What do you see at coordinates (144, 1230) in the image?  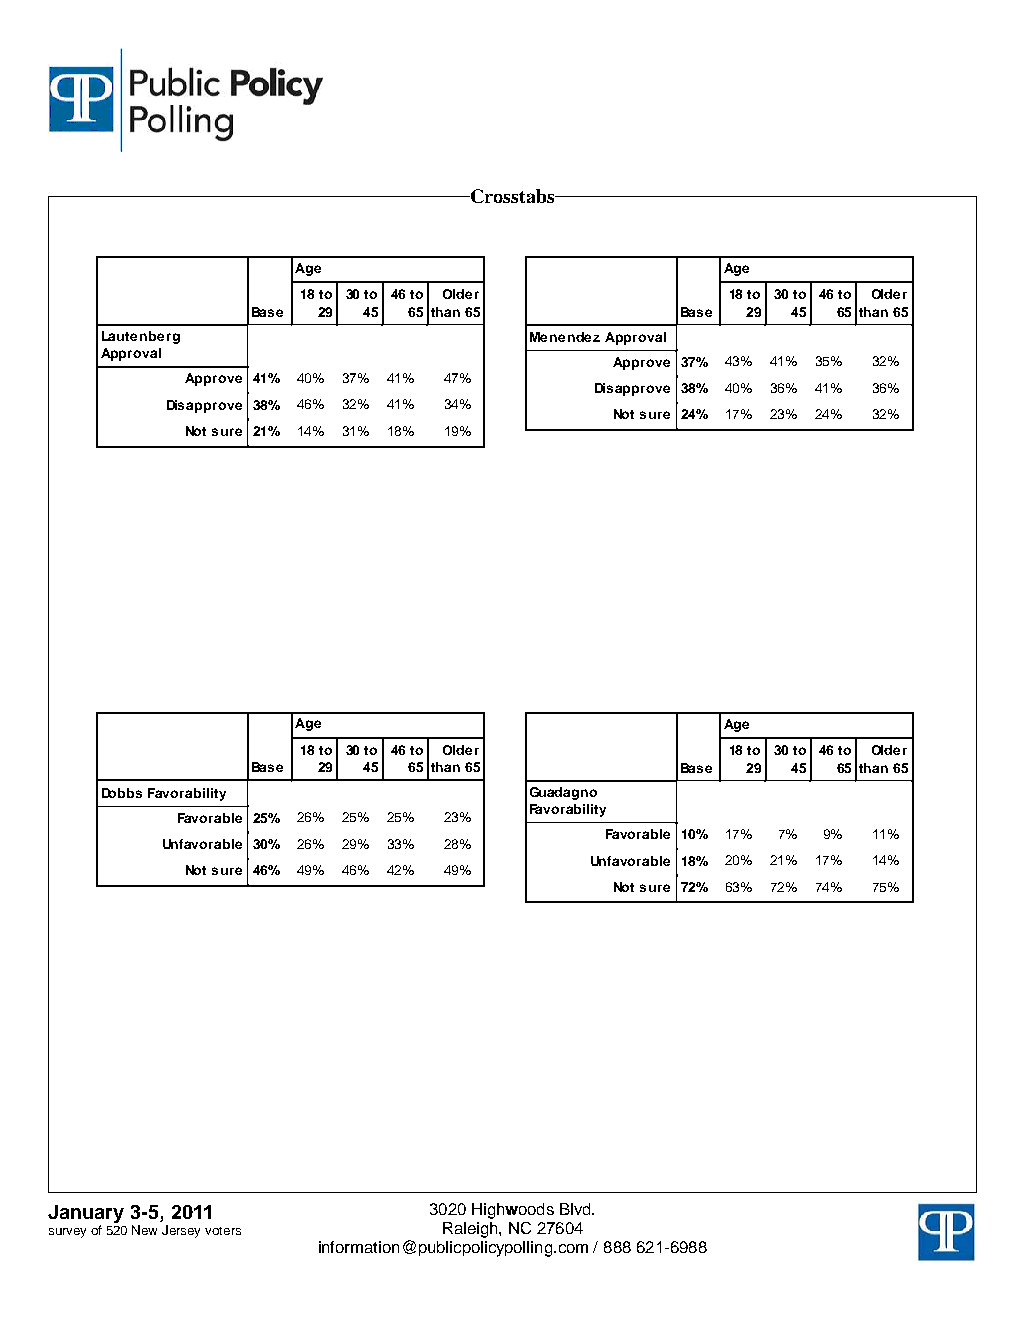 I see `New` at bounding box center [144, 1230].
